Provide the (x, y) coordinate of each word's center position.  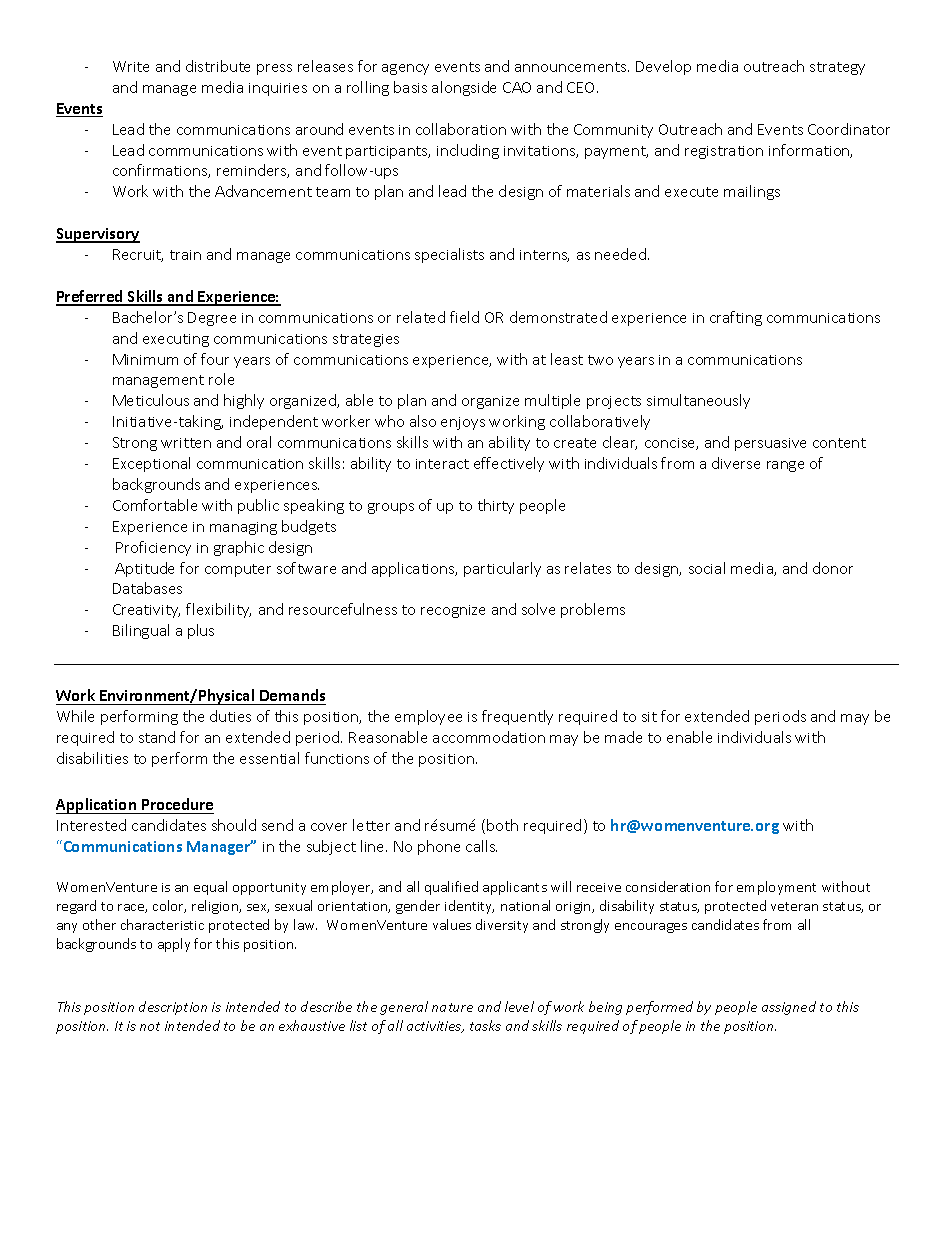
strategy (837, 68)
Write (131, 66)
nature (452, 1007)
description (173, 1008)
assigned (789, 1008)
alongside (464, 88)
